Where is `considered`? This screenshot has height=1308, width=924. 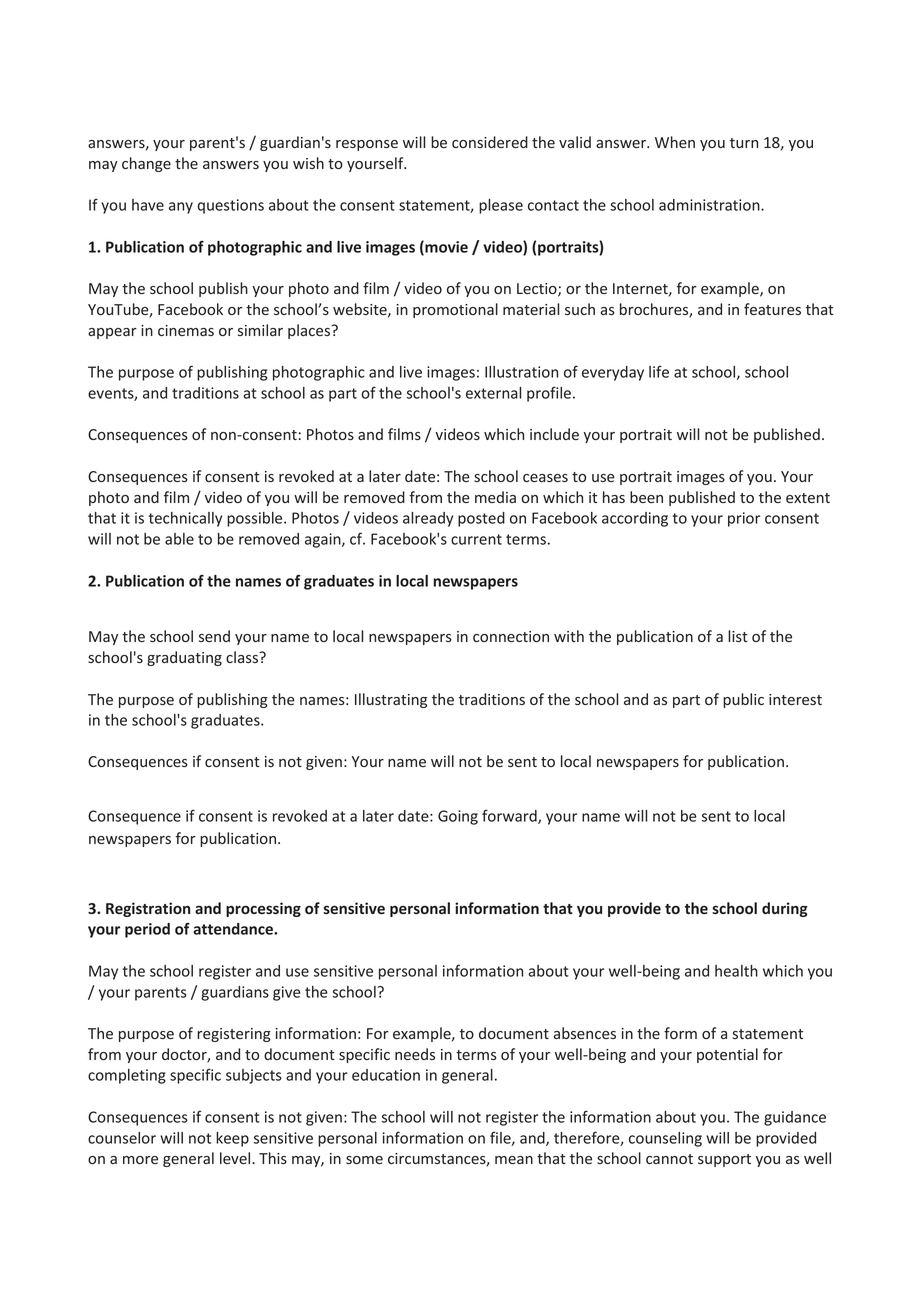
considered is located at coordinates (490, 142).
